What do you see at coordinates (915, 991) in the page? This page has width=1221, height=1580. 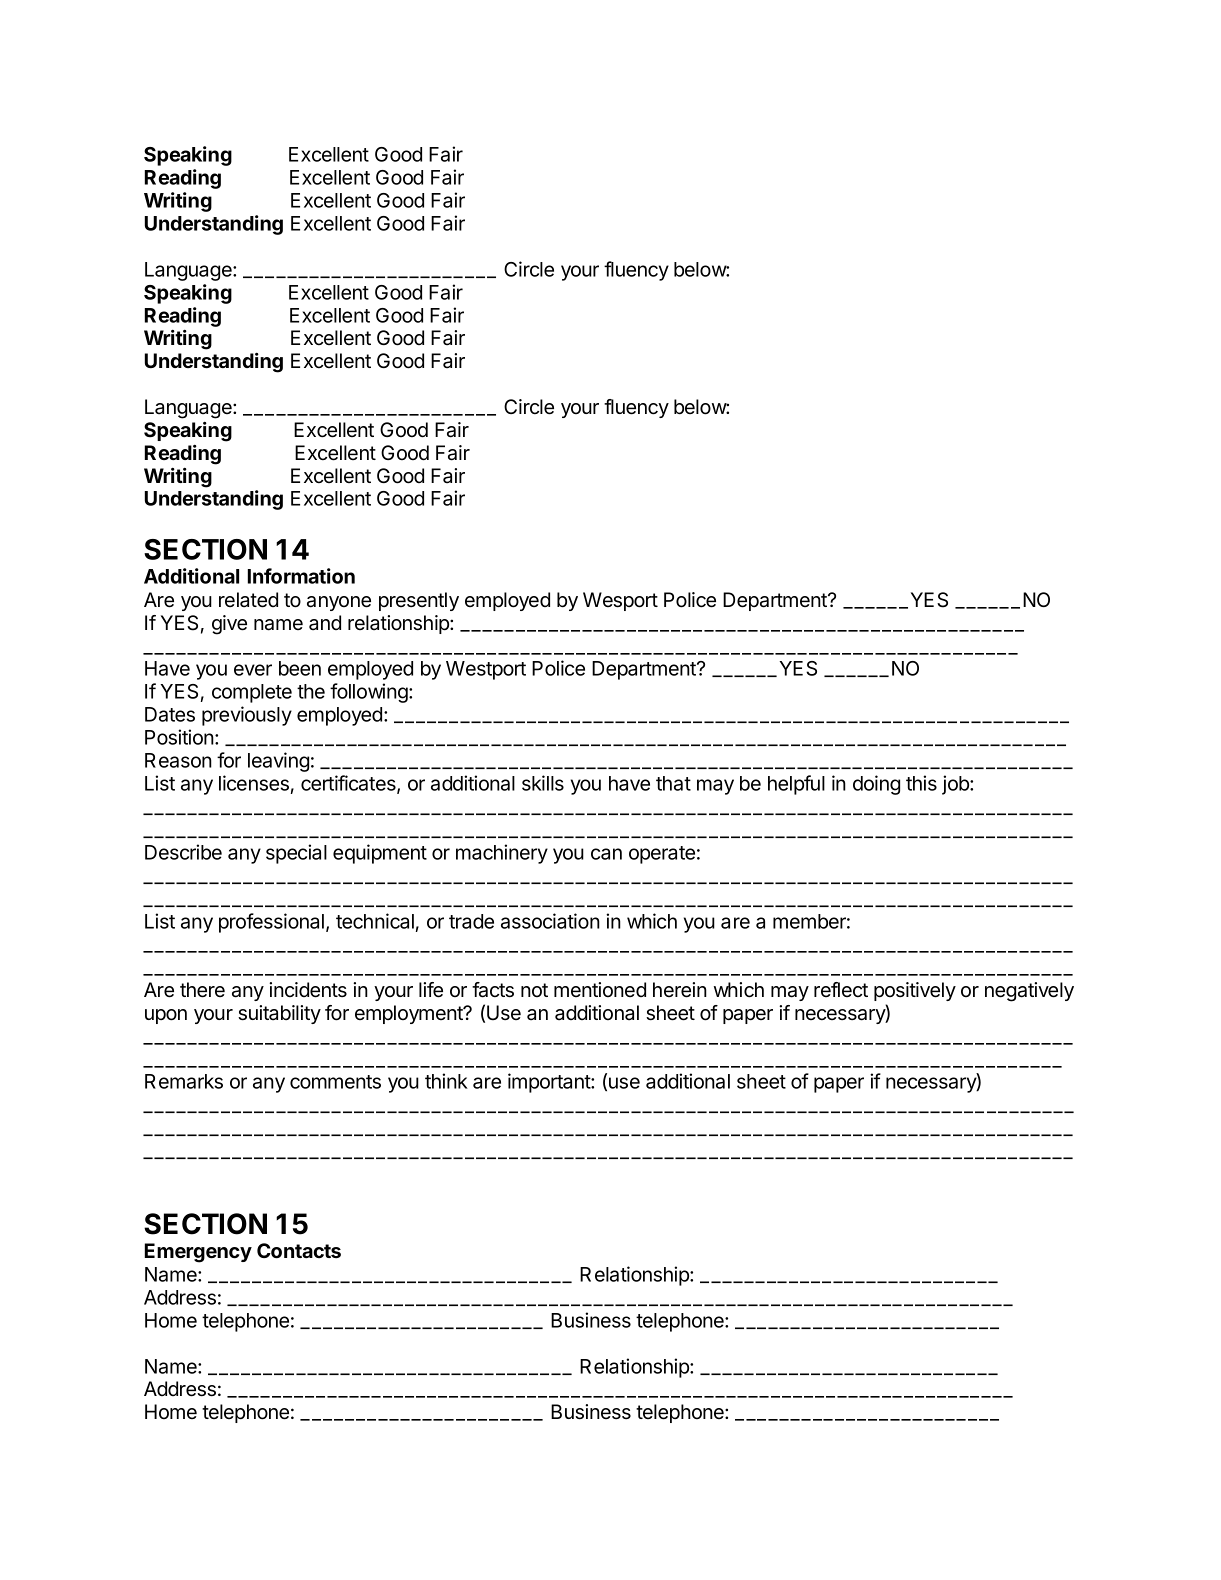 I see `positively` at bounding box center [915, 991].
